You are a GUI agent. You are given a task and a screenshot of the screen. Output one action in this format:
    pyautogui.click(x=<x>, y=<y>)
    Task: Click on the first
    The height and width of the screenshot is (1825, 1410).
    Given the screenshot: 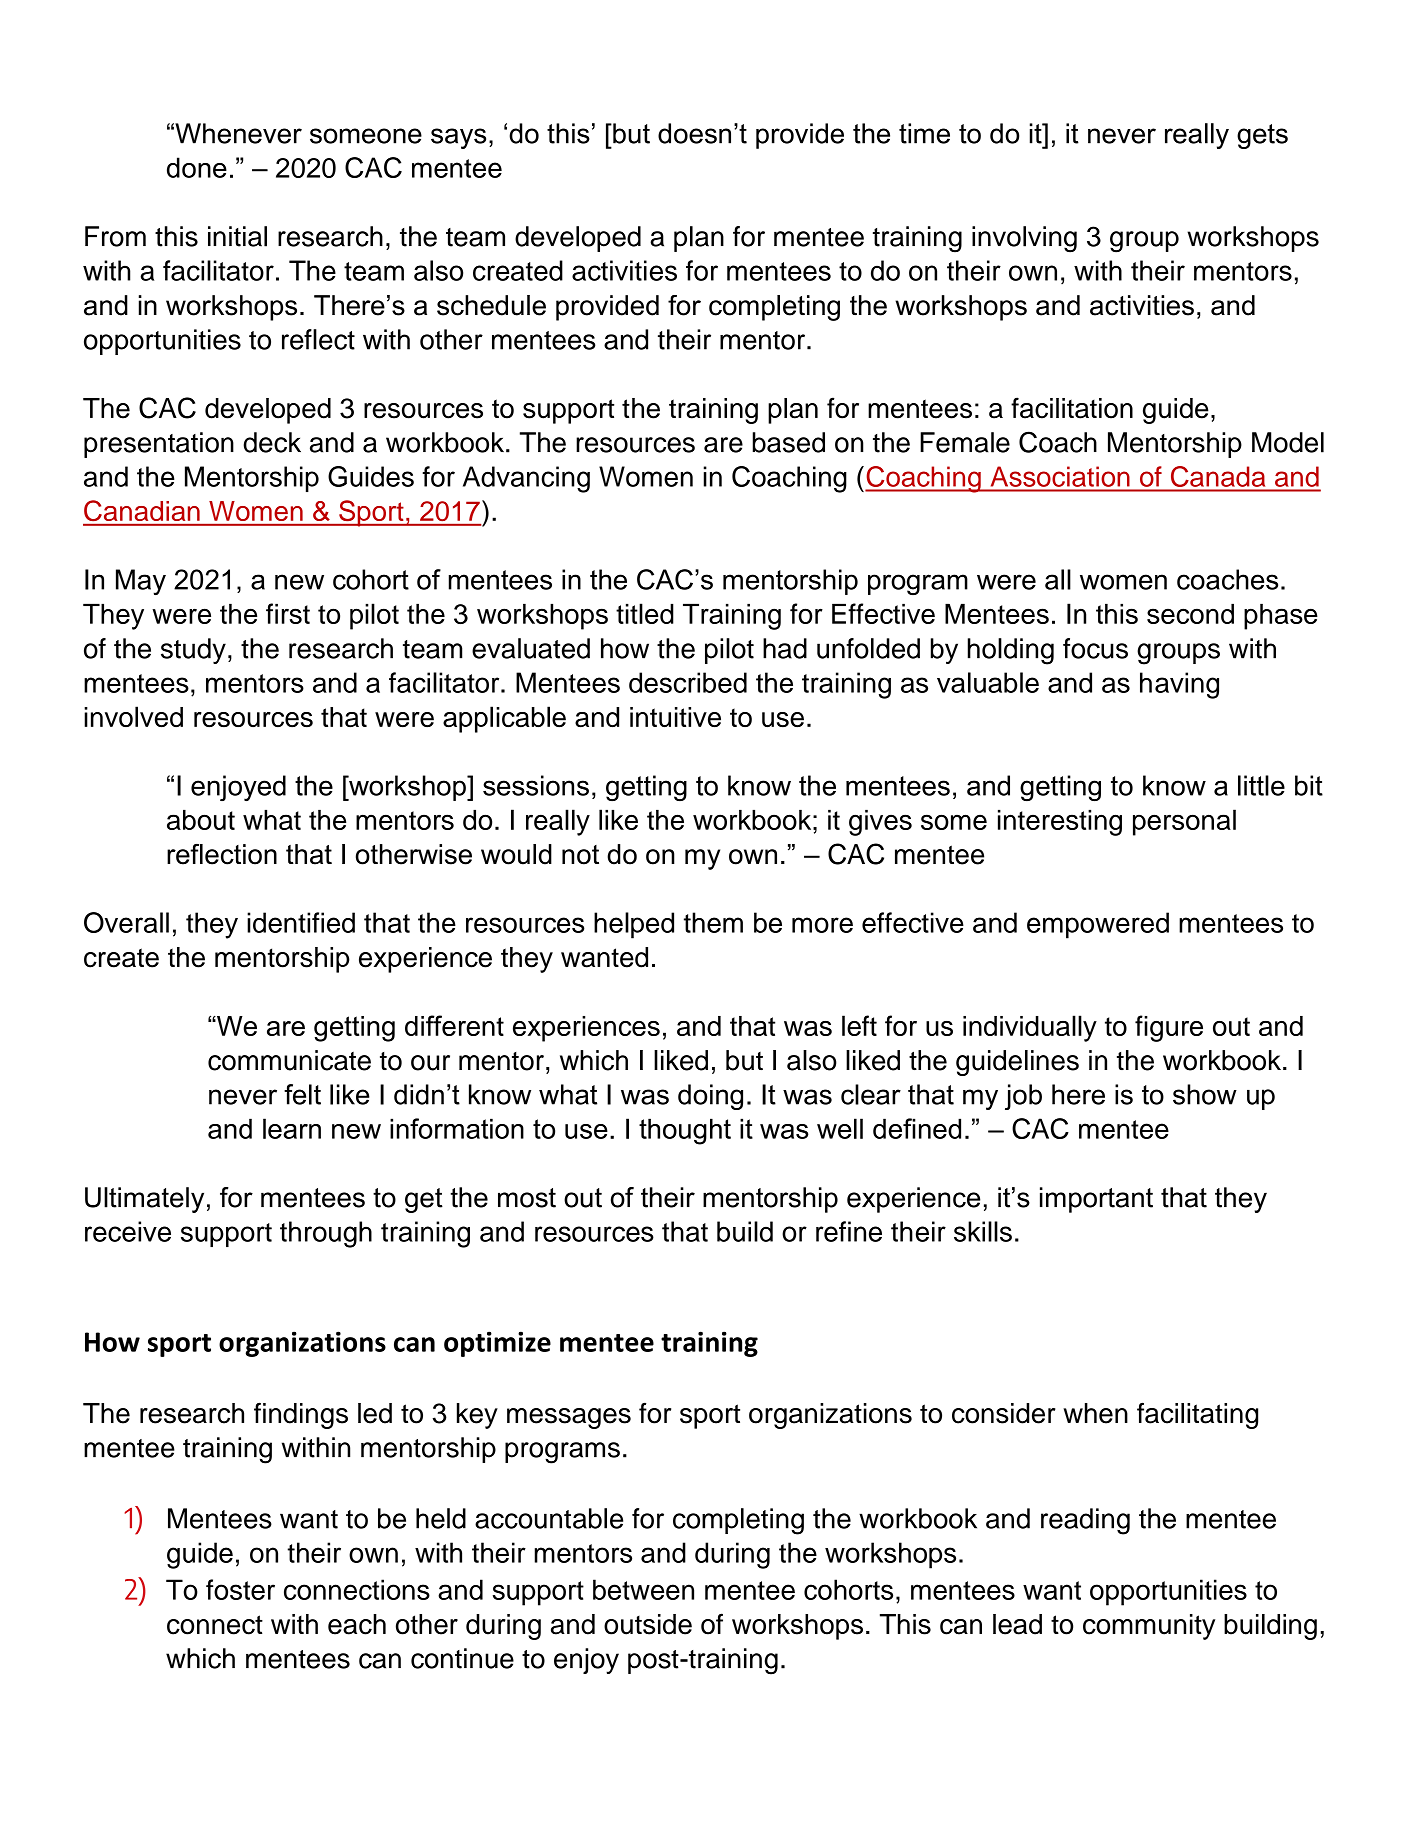 What is the action you would take?
    pyautogui.click(x=288, y=613)
